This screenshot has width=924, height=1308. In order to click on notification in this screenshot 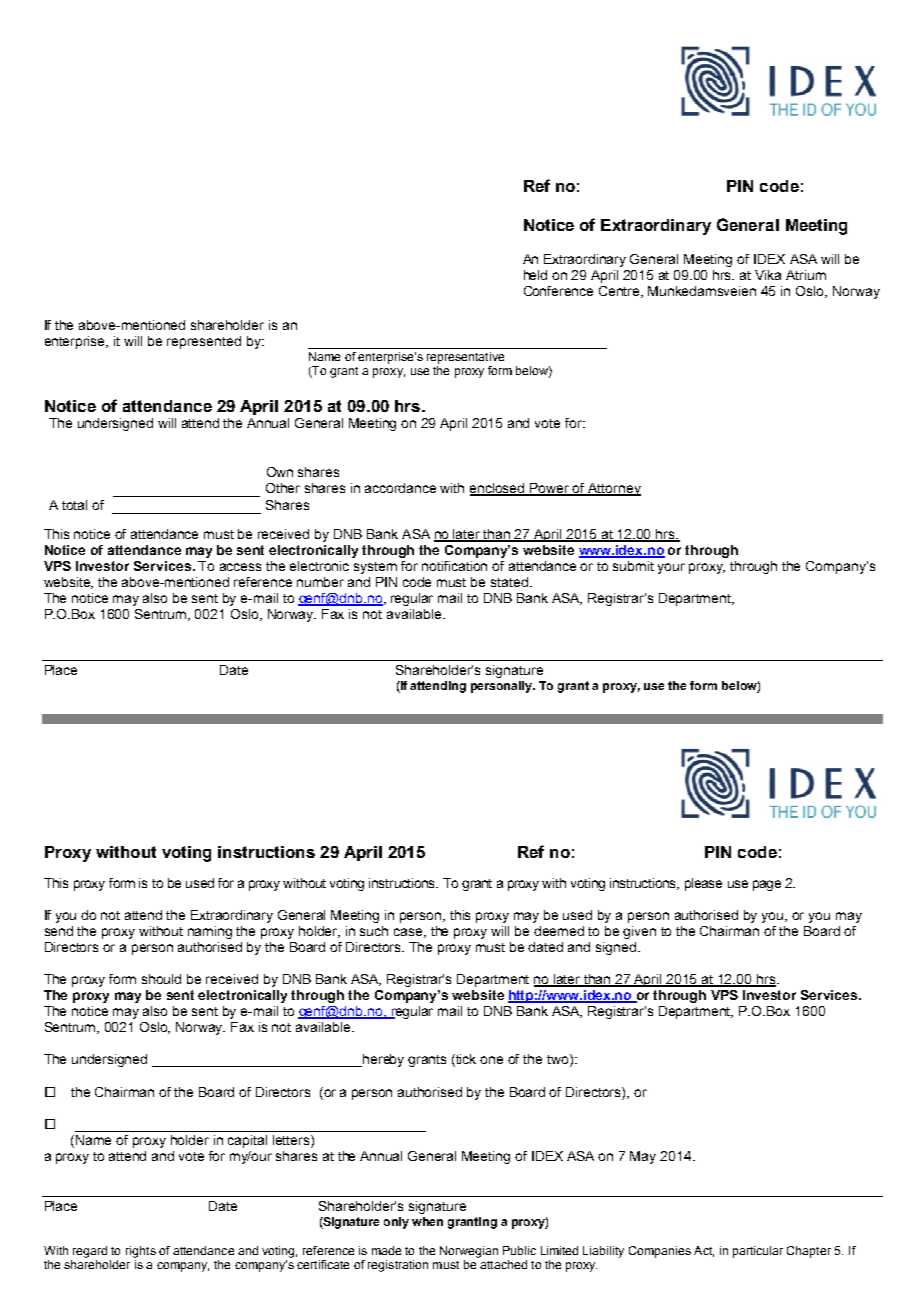, I will do `click(454, 566)`.
